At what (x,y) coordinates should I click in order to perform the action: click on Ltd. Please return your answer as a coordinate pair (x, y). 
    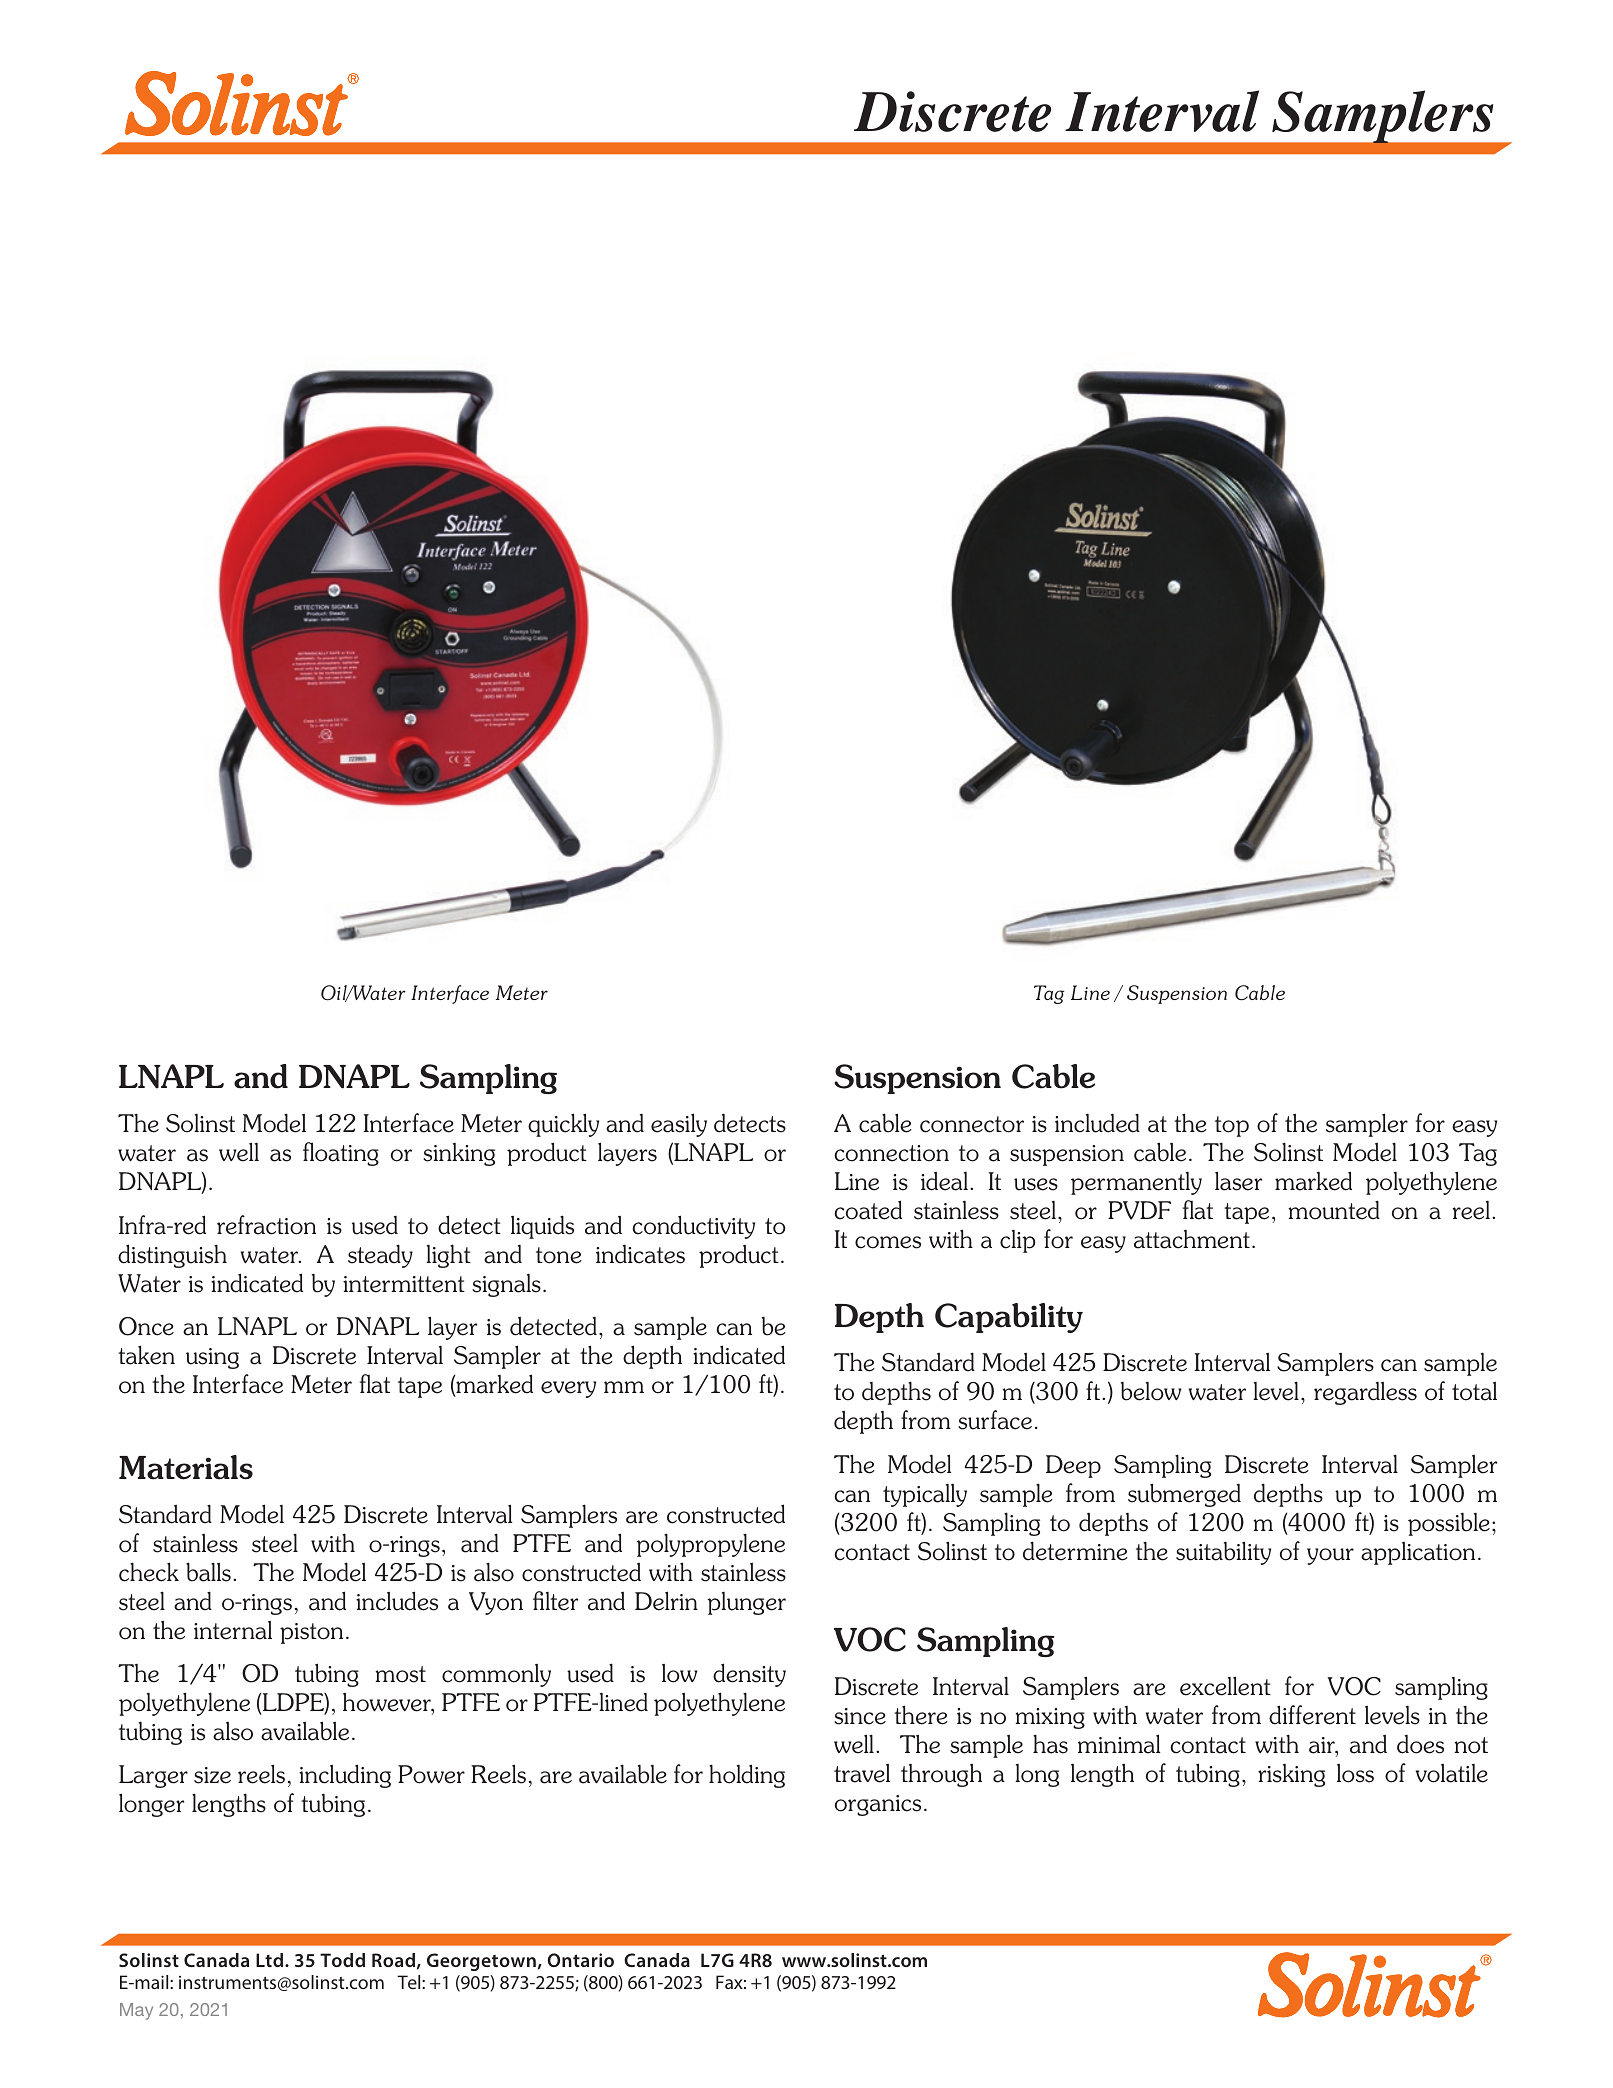
    Looking at the image, I should click on (269, 1960).
